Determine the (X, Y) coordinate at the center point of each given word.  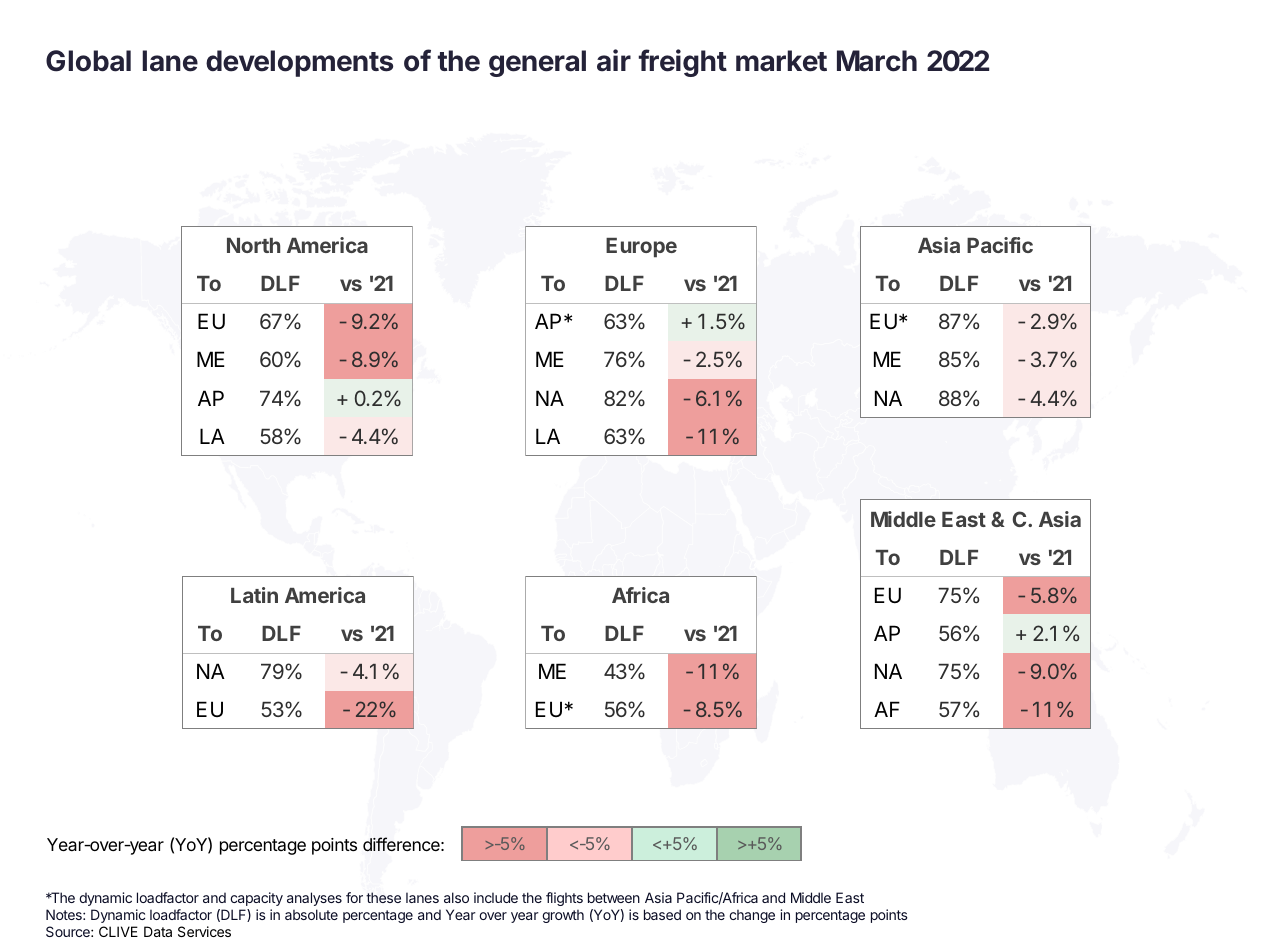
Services (204, 931)
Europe (641, 248)
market (781, 61)
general (537, 63)
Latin (254, 595)
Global (88, 61)
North (253, 245)
